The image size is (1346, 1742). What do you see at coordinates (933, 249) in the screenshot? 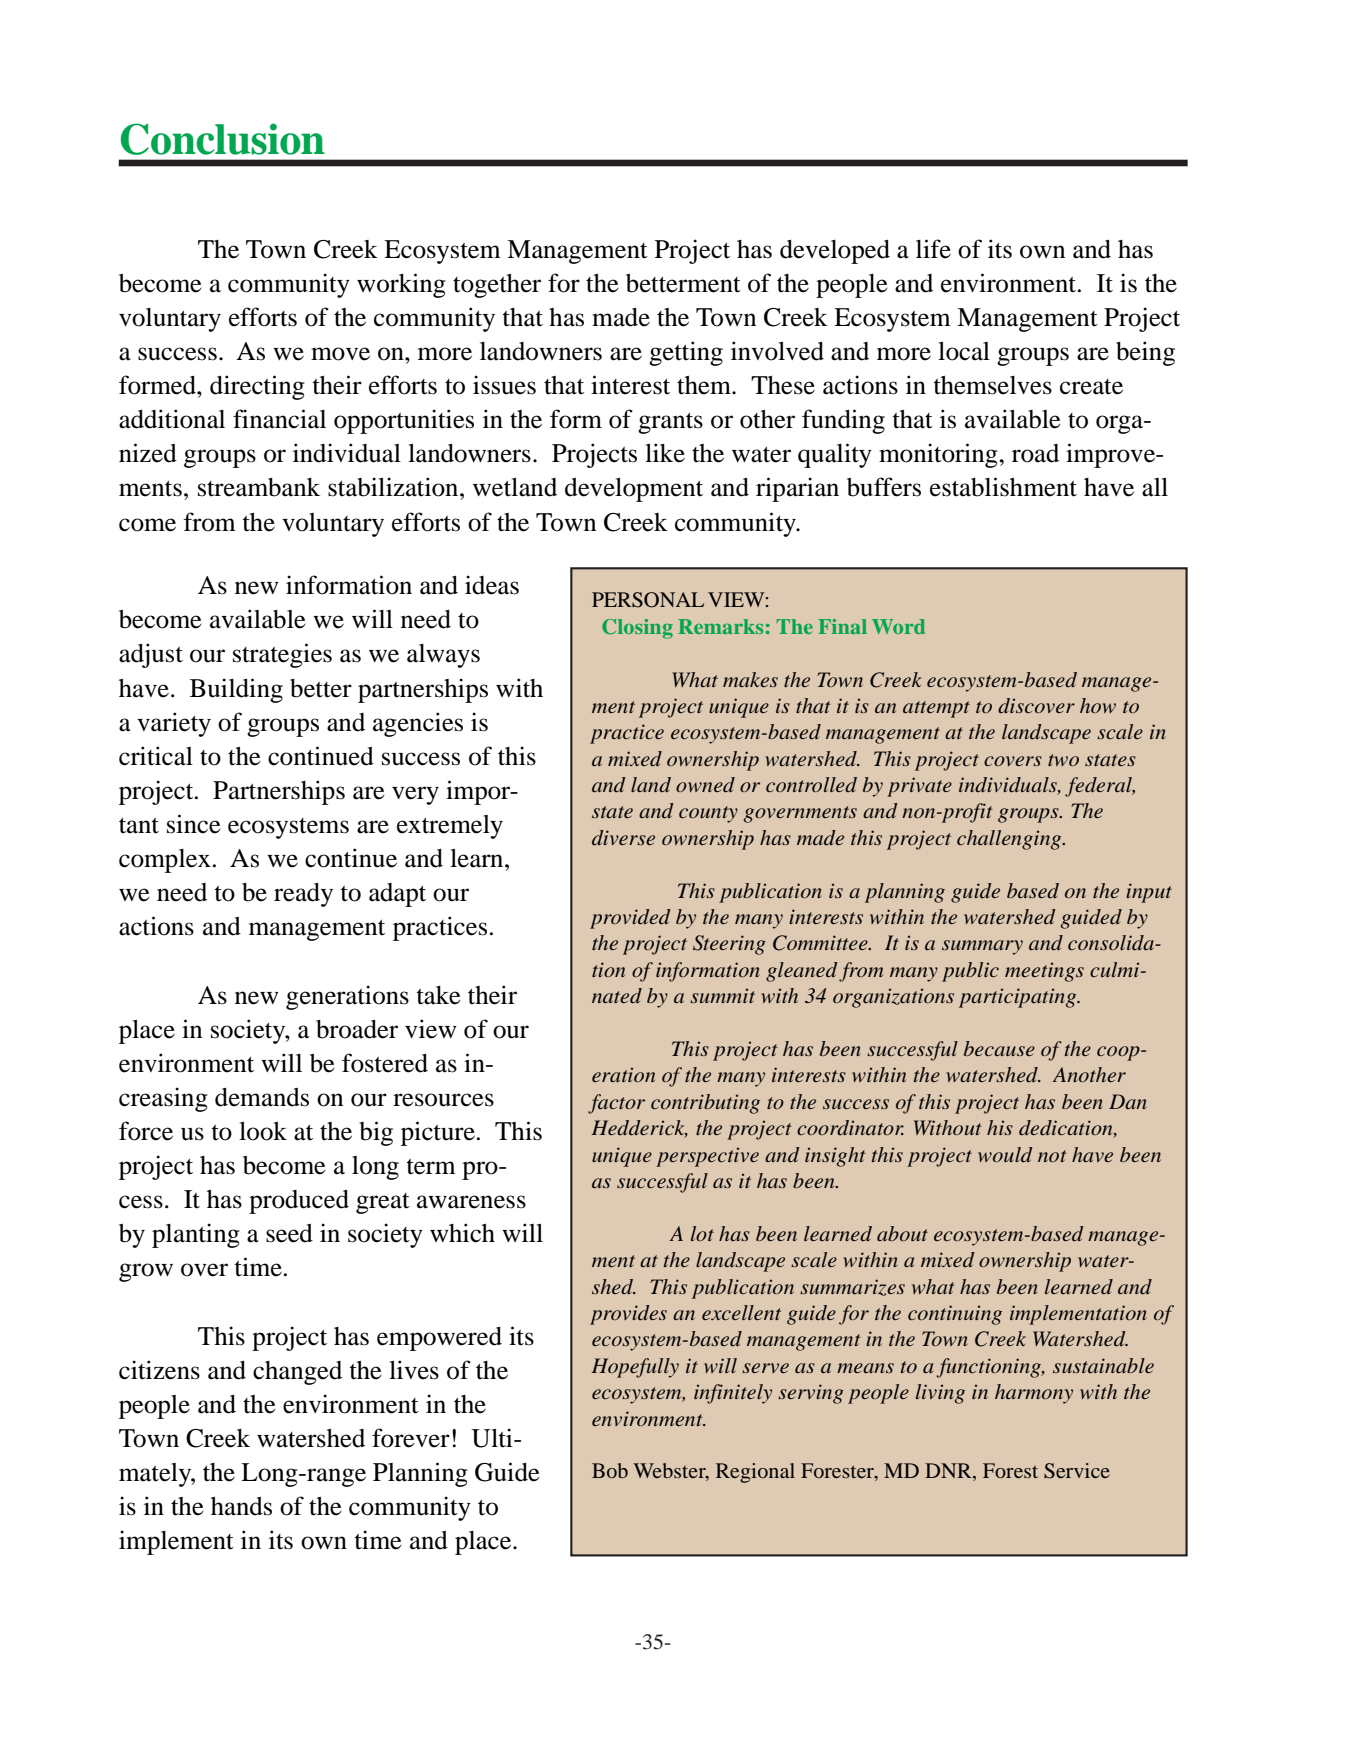
I see `life` at bounding box center [933, 249].
